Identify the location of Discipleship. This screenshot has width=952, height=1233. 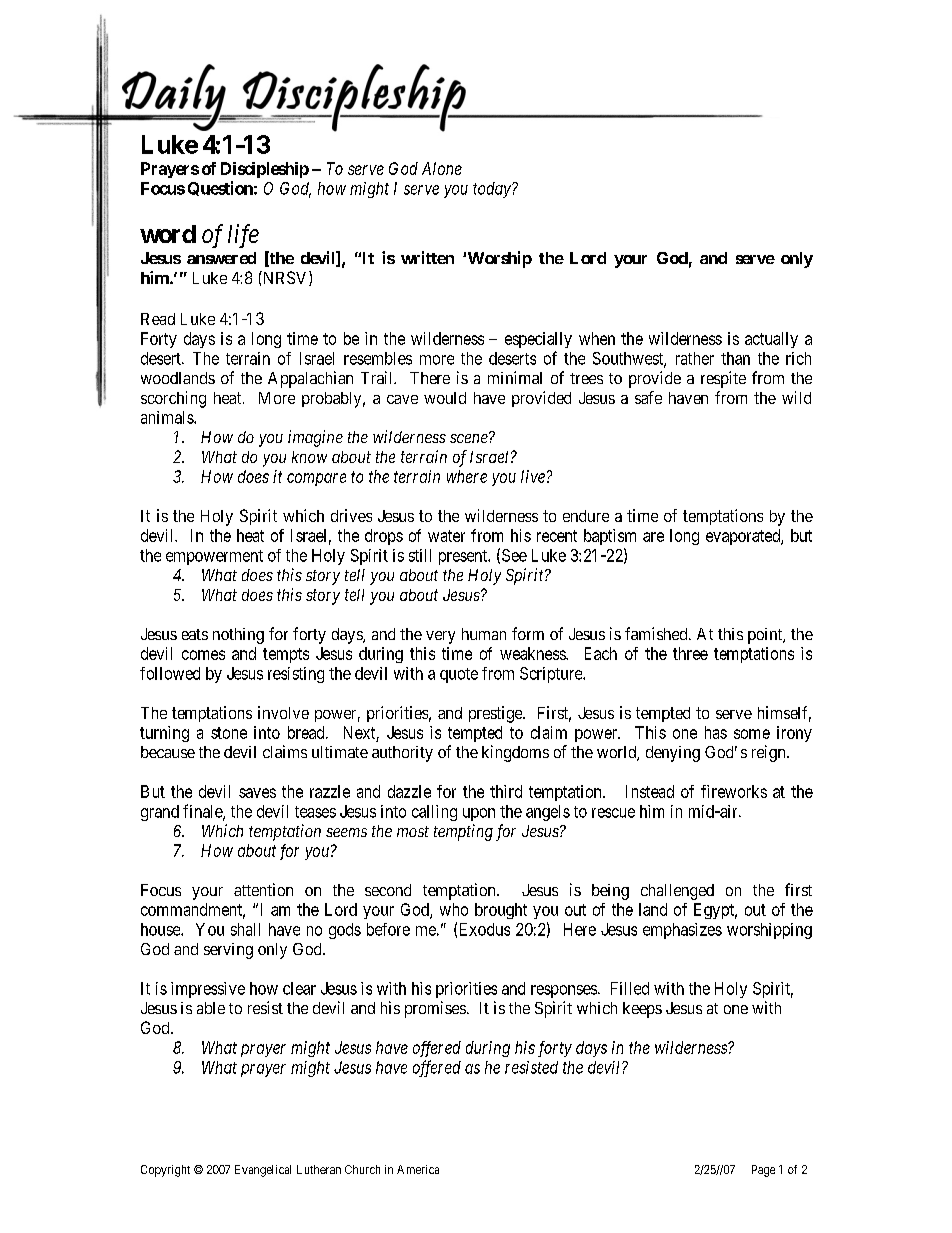
(265, 170).
